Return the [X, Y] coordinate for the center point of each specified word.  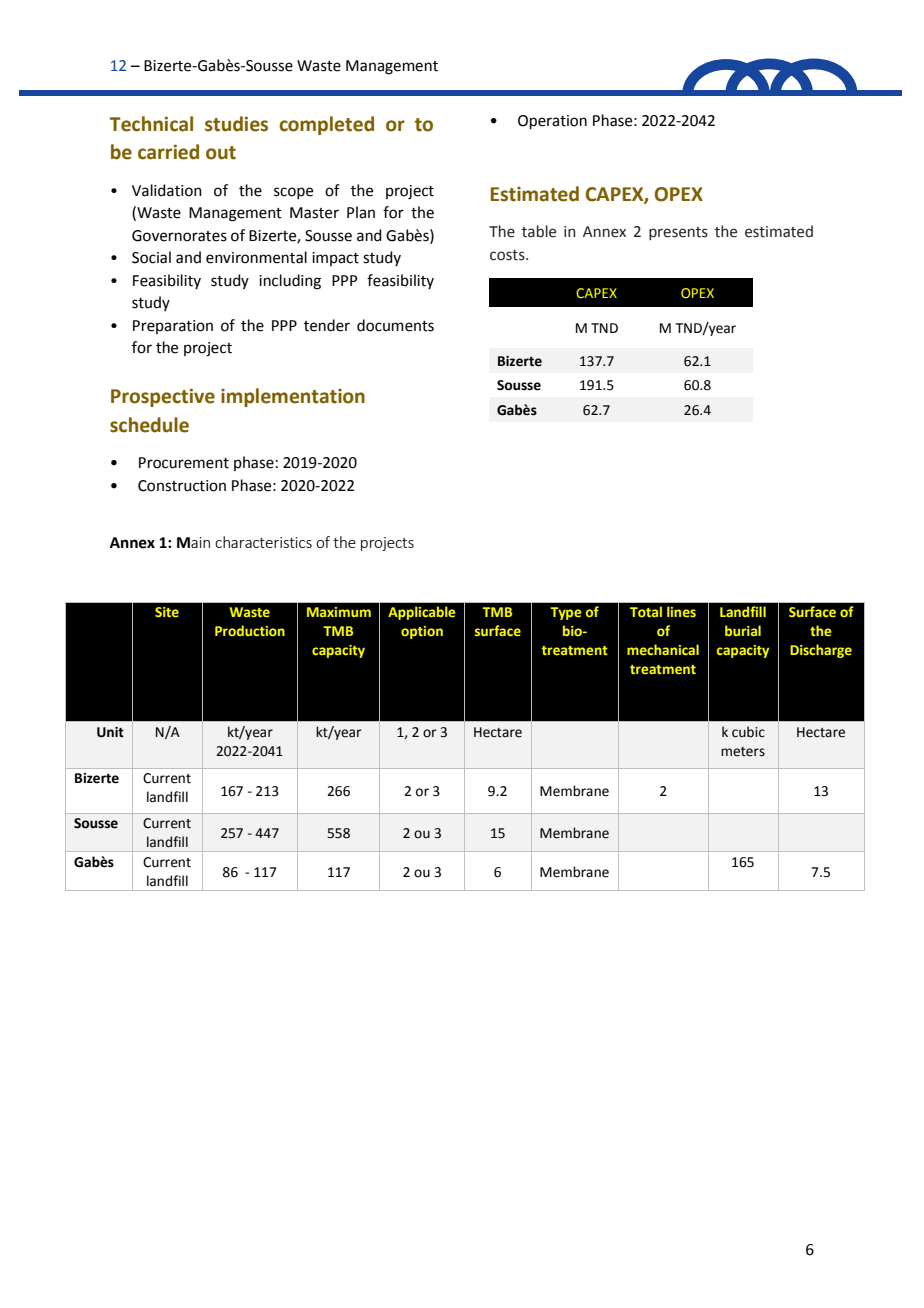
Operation [552, 122]
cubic [748, 732]
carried [168, 152]
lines [681, 611]
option [422, 632]
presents [678, 233]
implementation [293, 397]
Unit [110, 732]
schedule [149, 425]
